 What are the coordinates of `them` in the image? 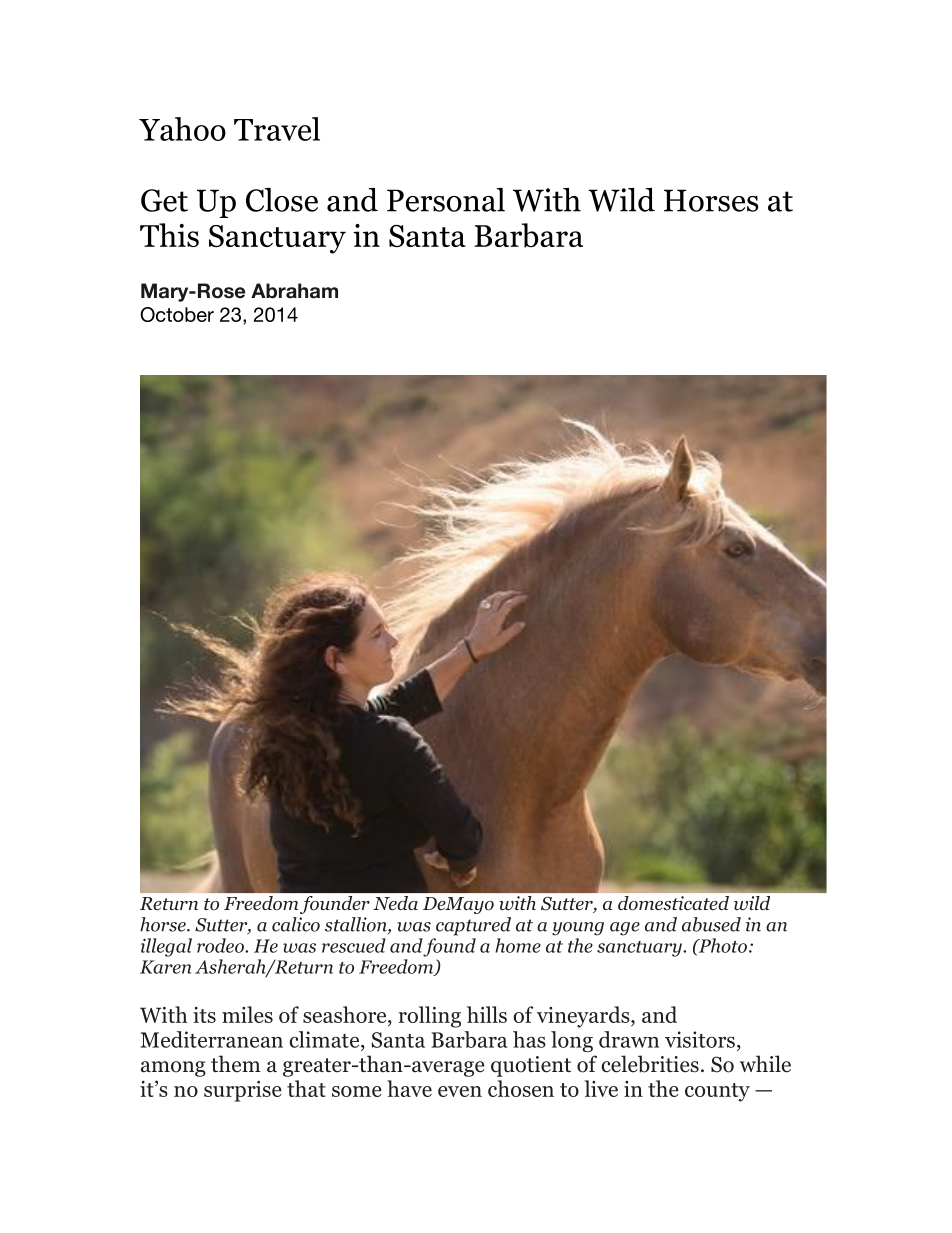 It's located at (236, 1064).
